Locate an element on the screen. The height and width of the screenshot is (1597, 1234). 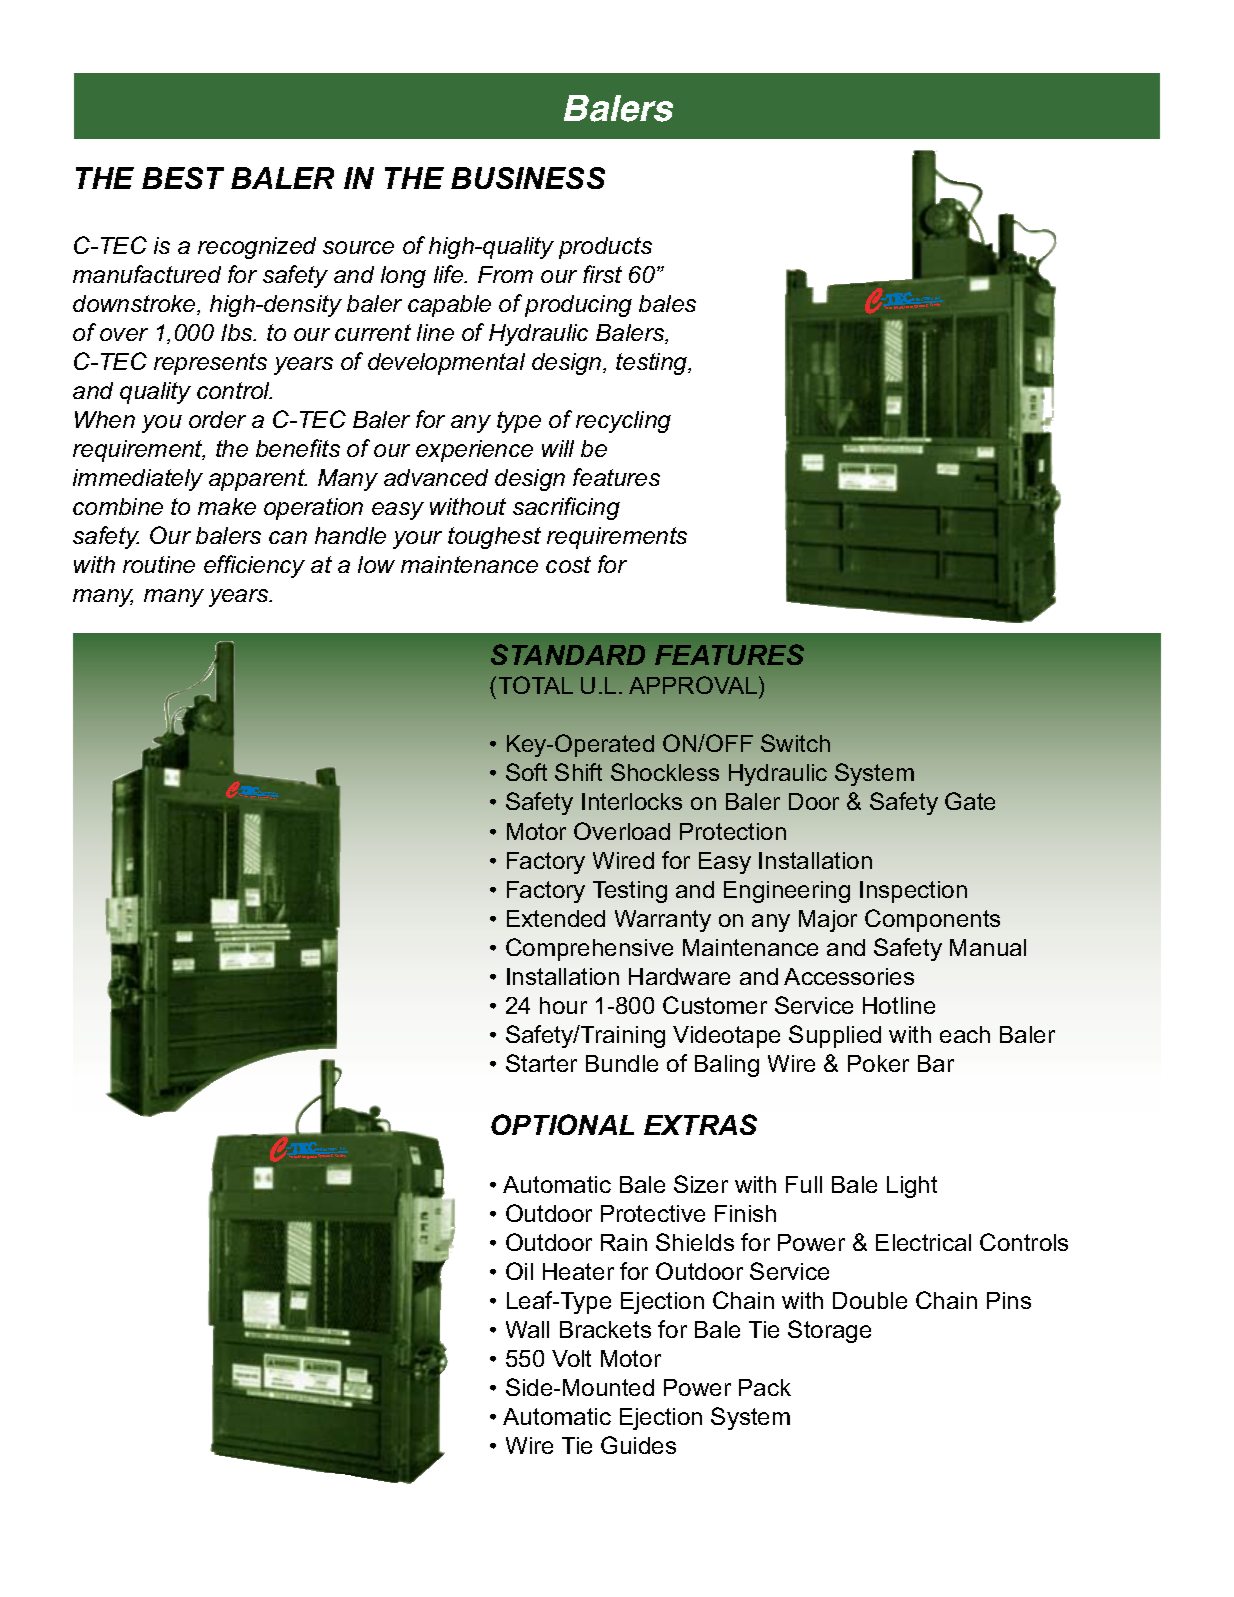
Storage is located at coordinates (829, 1331).
